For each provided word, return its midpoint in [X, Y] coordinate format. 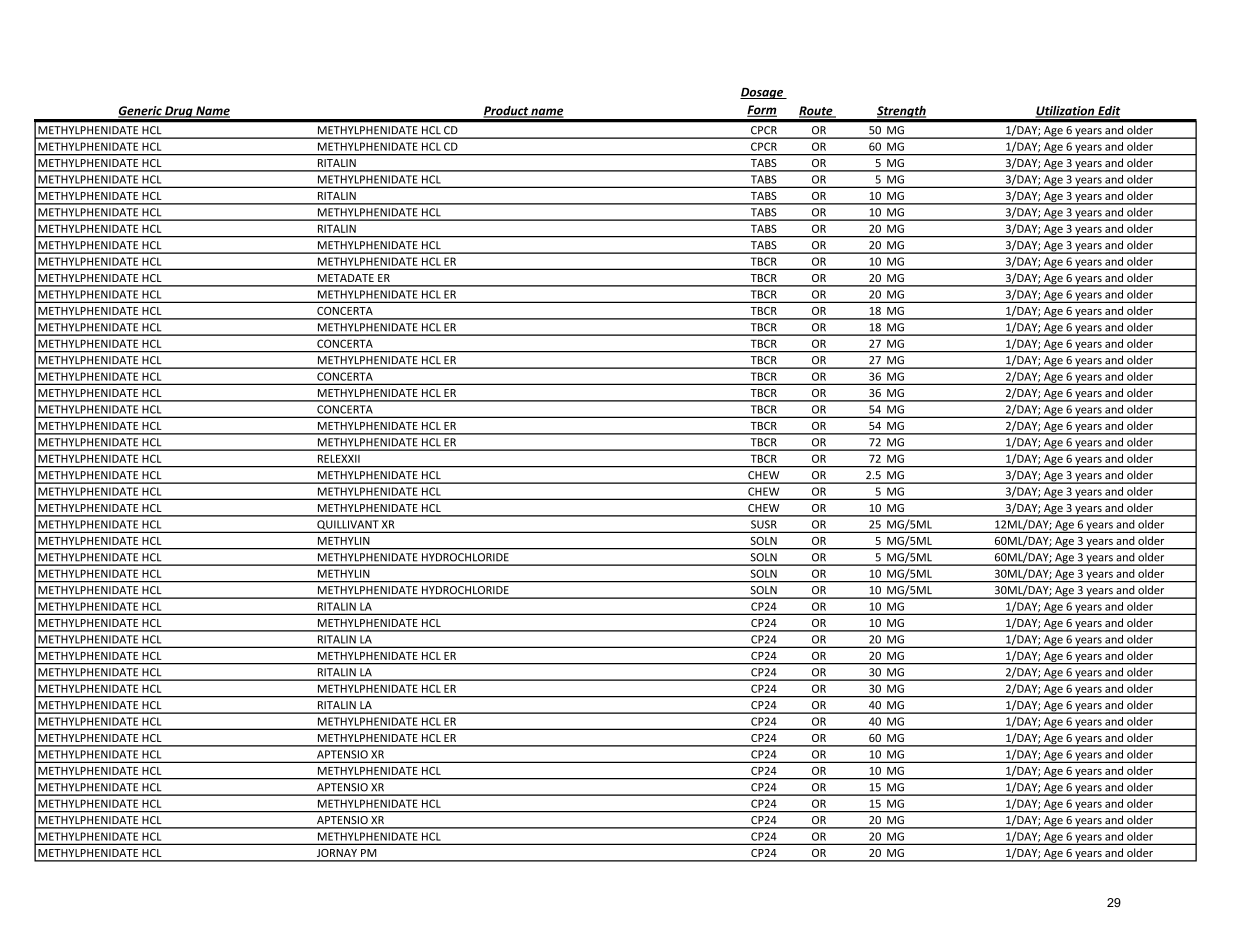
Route [817, 112]
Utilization [1066, 112]
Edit [1108, 112]
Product [506, 112]
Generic [141, 112]
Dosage [763, 93]
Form [762, 111]
